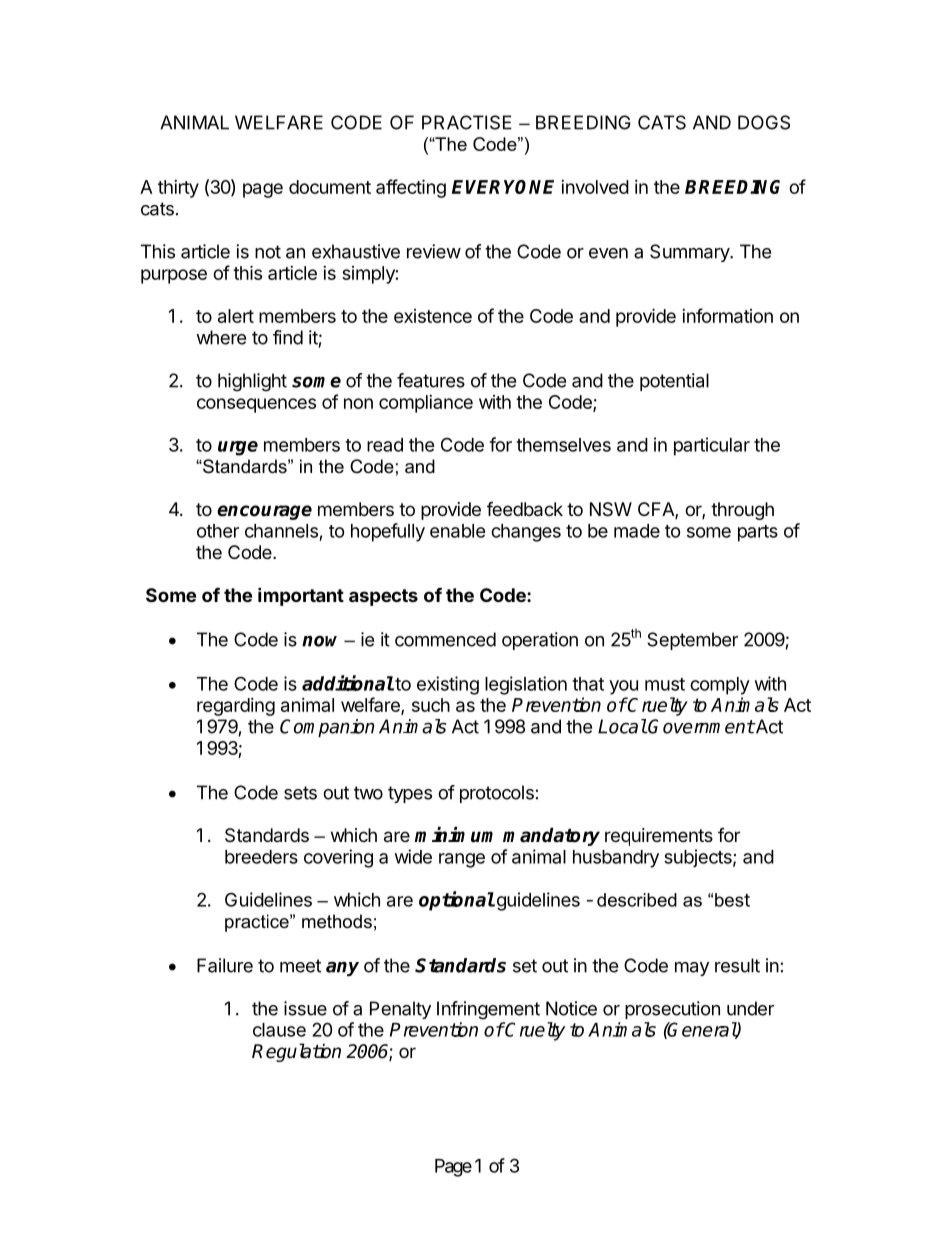  I want to click on commenced, so click(445, 639).
